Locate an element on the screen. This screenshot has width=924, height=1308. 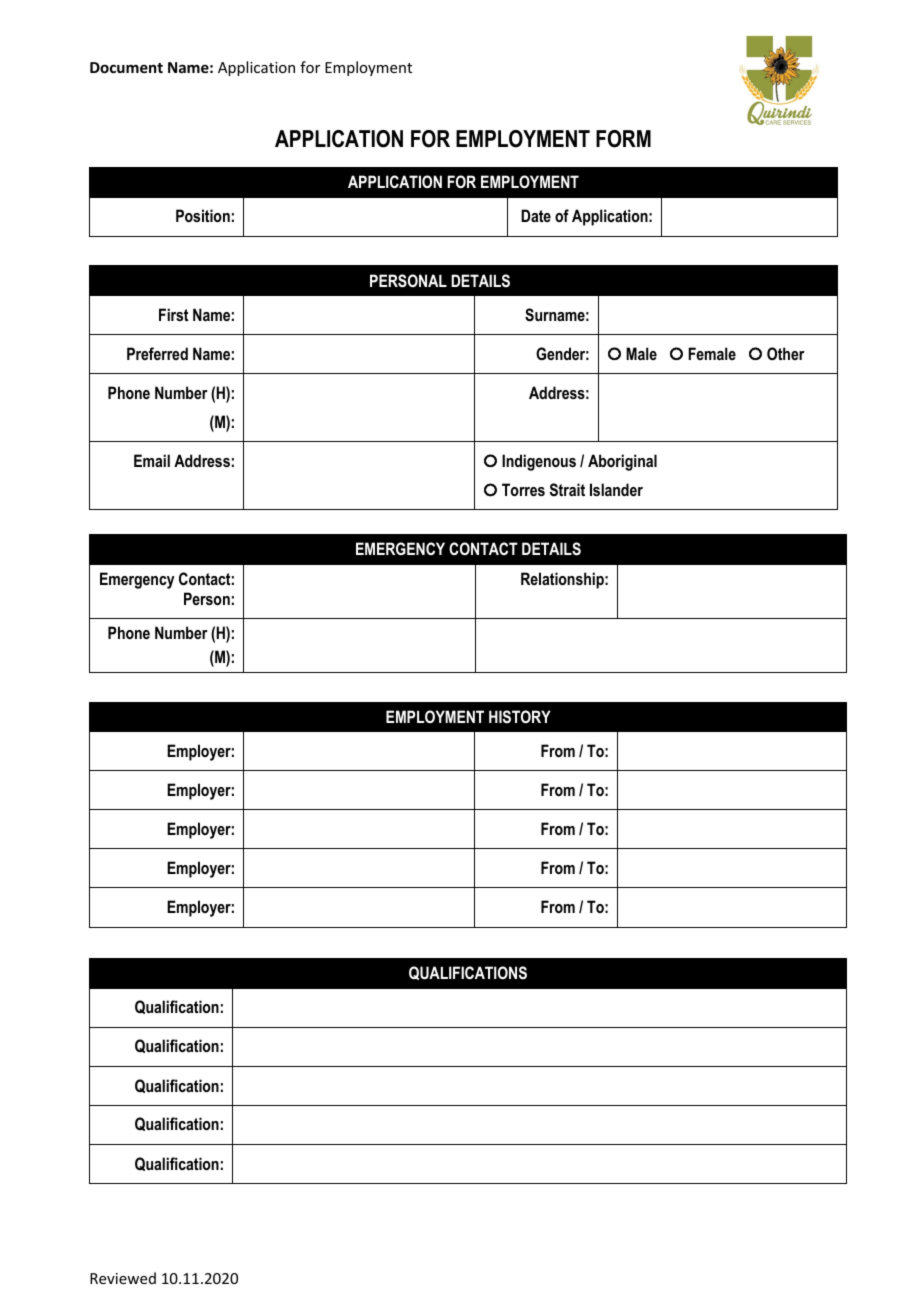
Email is located at coordinates (152, 460).
